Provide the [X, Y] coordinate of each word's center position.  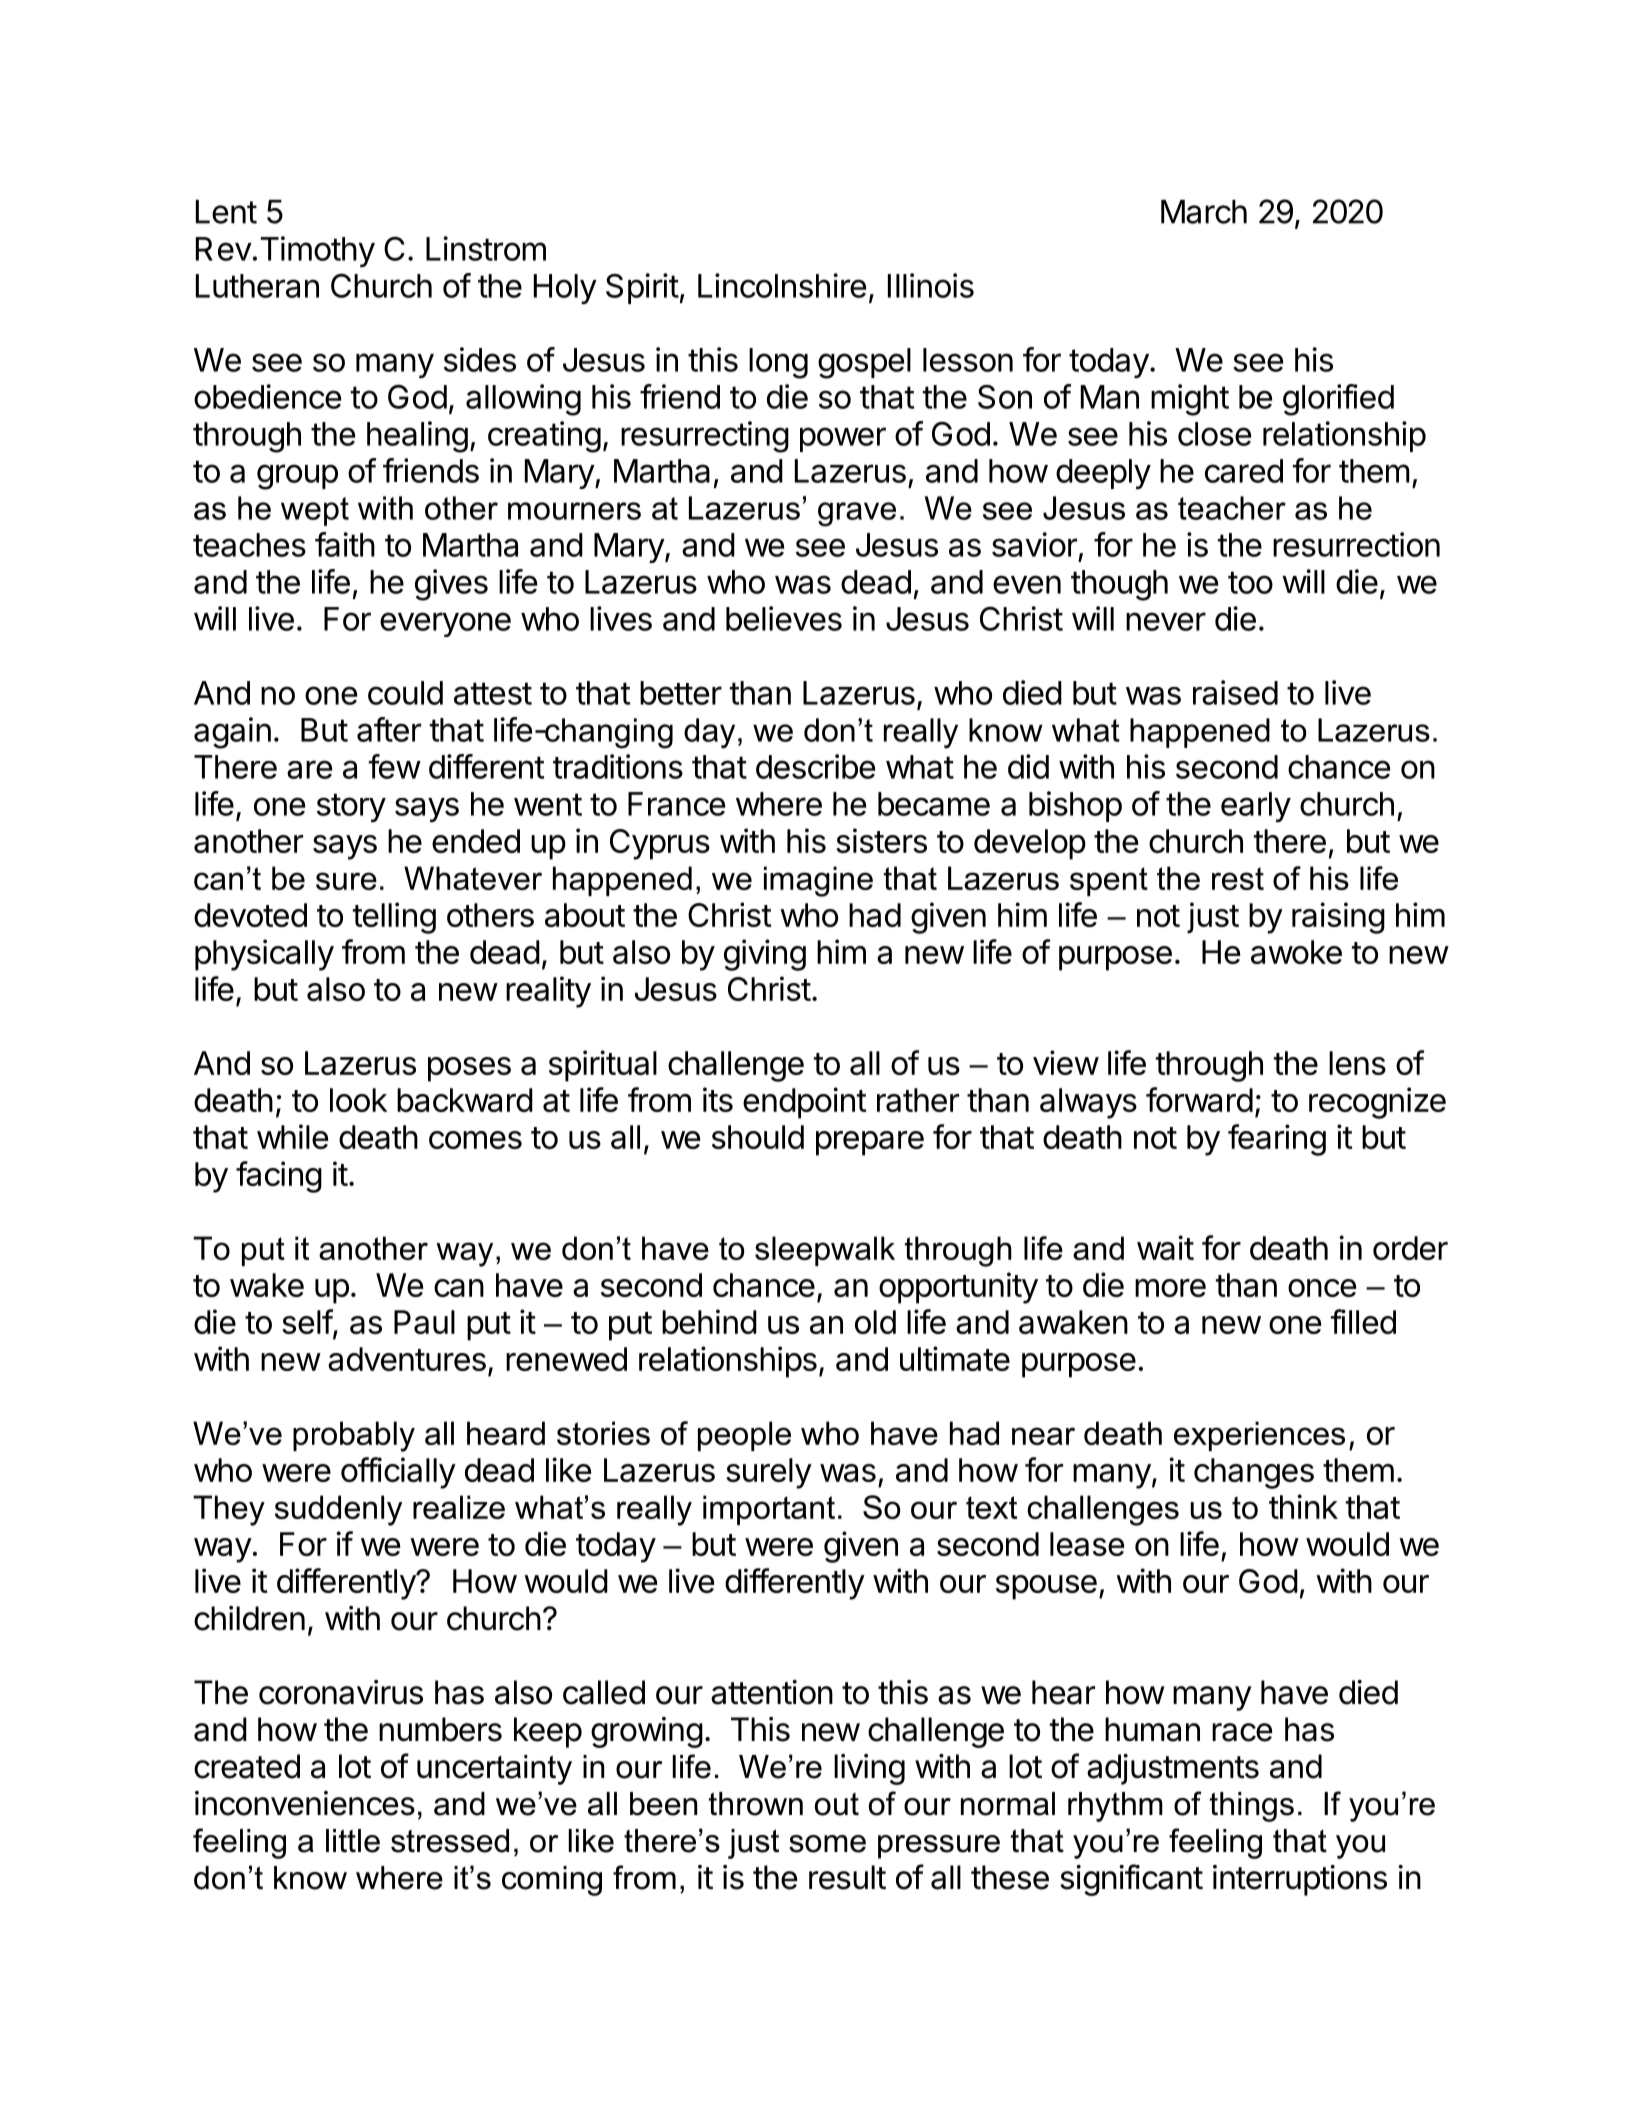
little [353, 1841]
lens [1357, 1063]
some [827, 1844]
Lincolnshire [782, 285]
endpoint [805, 1103]
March [1204, 212]
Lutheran [257, 286]
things [1252, 1807]
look [358, 1100]
